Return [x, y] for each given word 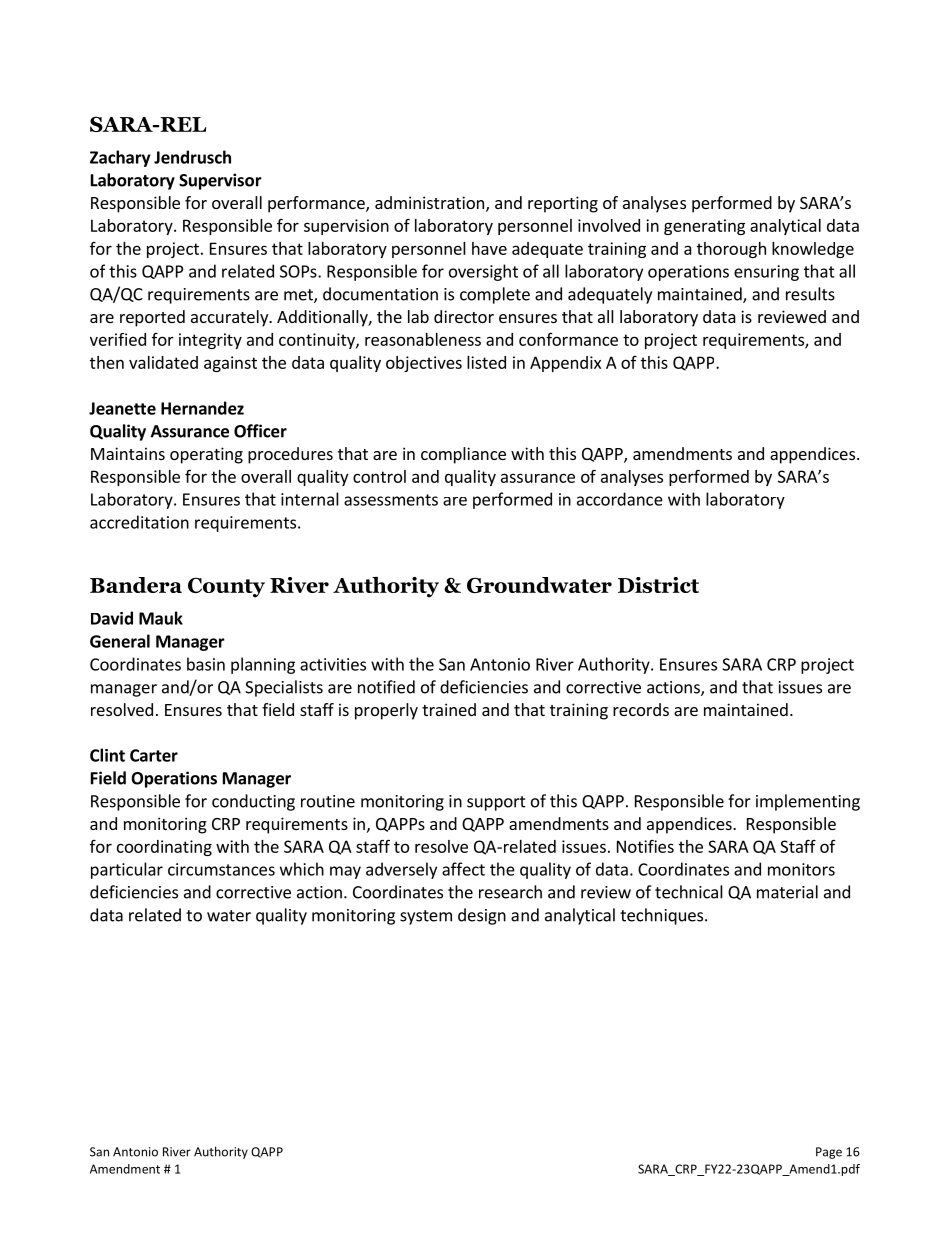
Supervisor [220, 181]
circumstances [221, 869]
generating [704, 227]
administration [429, 202]
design [482, 916]
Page [829, 1153]
